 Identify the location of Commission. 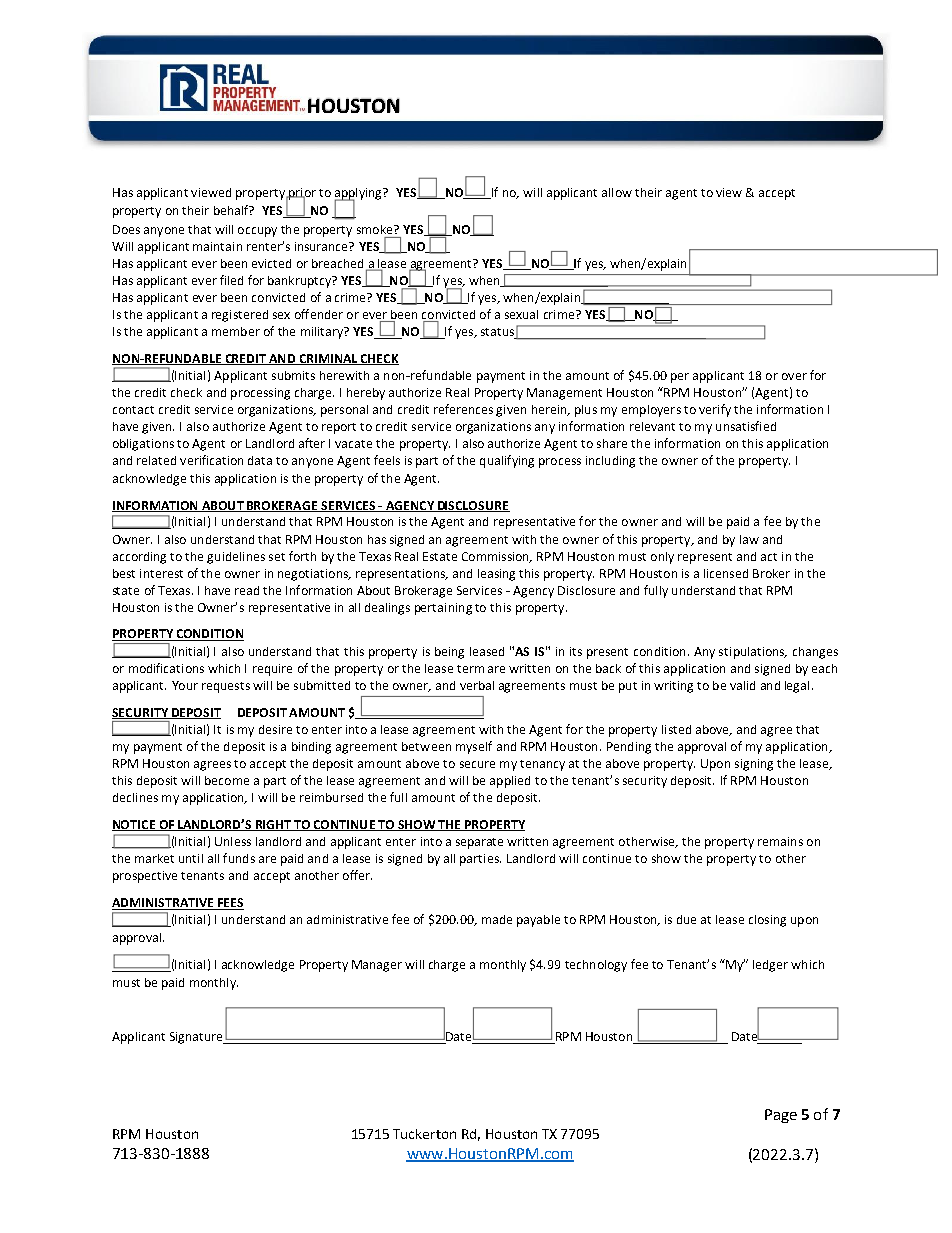
(497, 557).
